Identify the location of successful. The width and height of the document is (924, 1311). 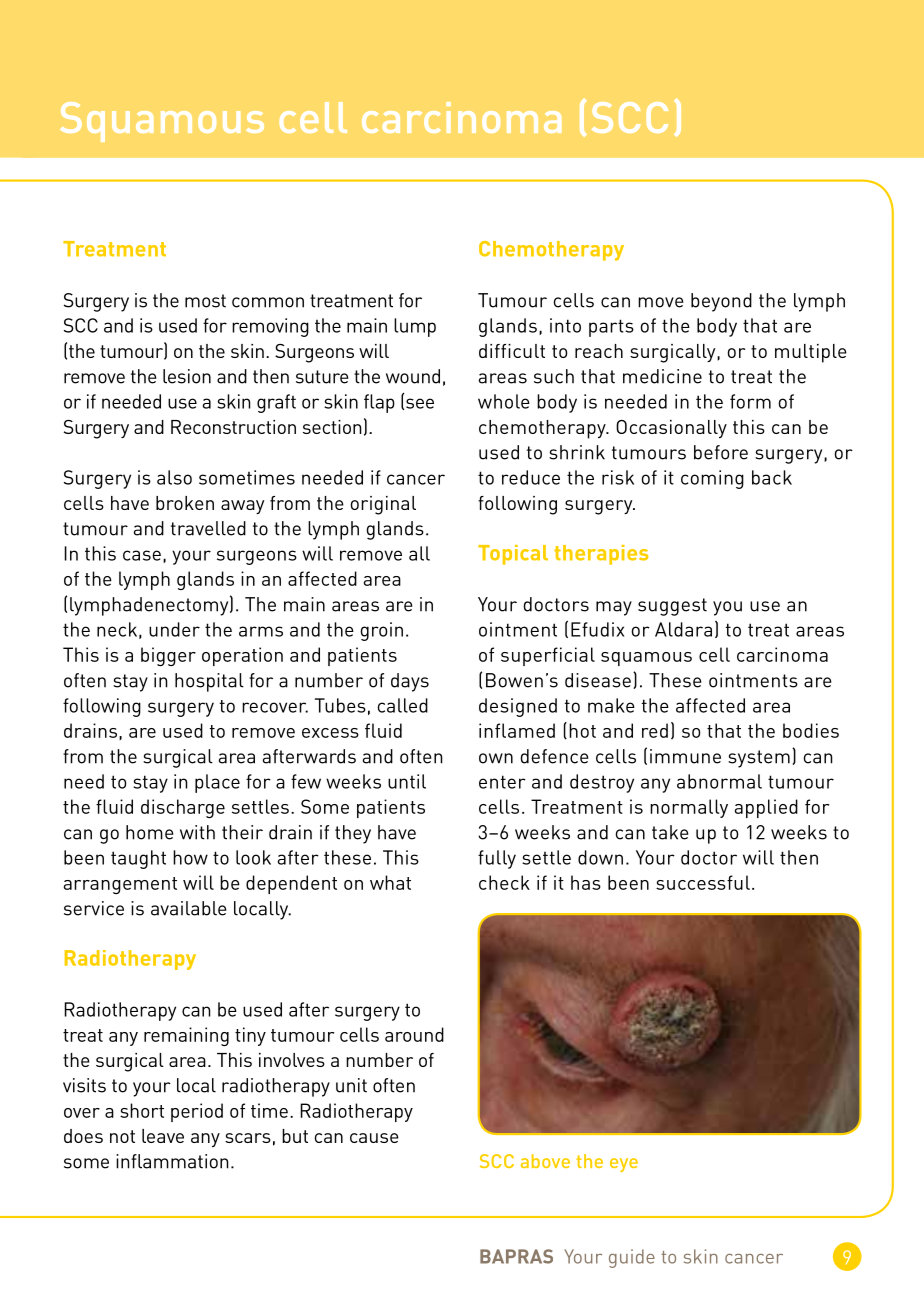
(703, 882).
